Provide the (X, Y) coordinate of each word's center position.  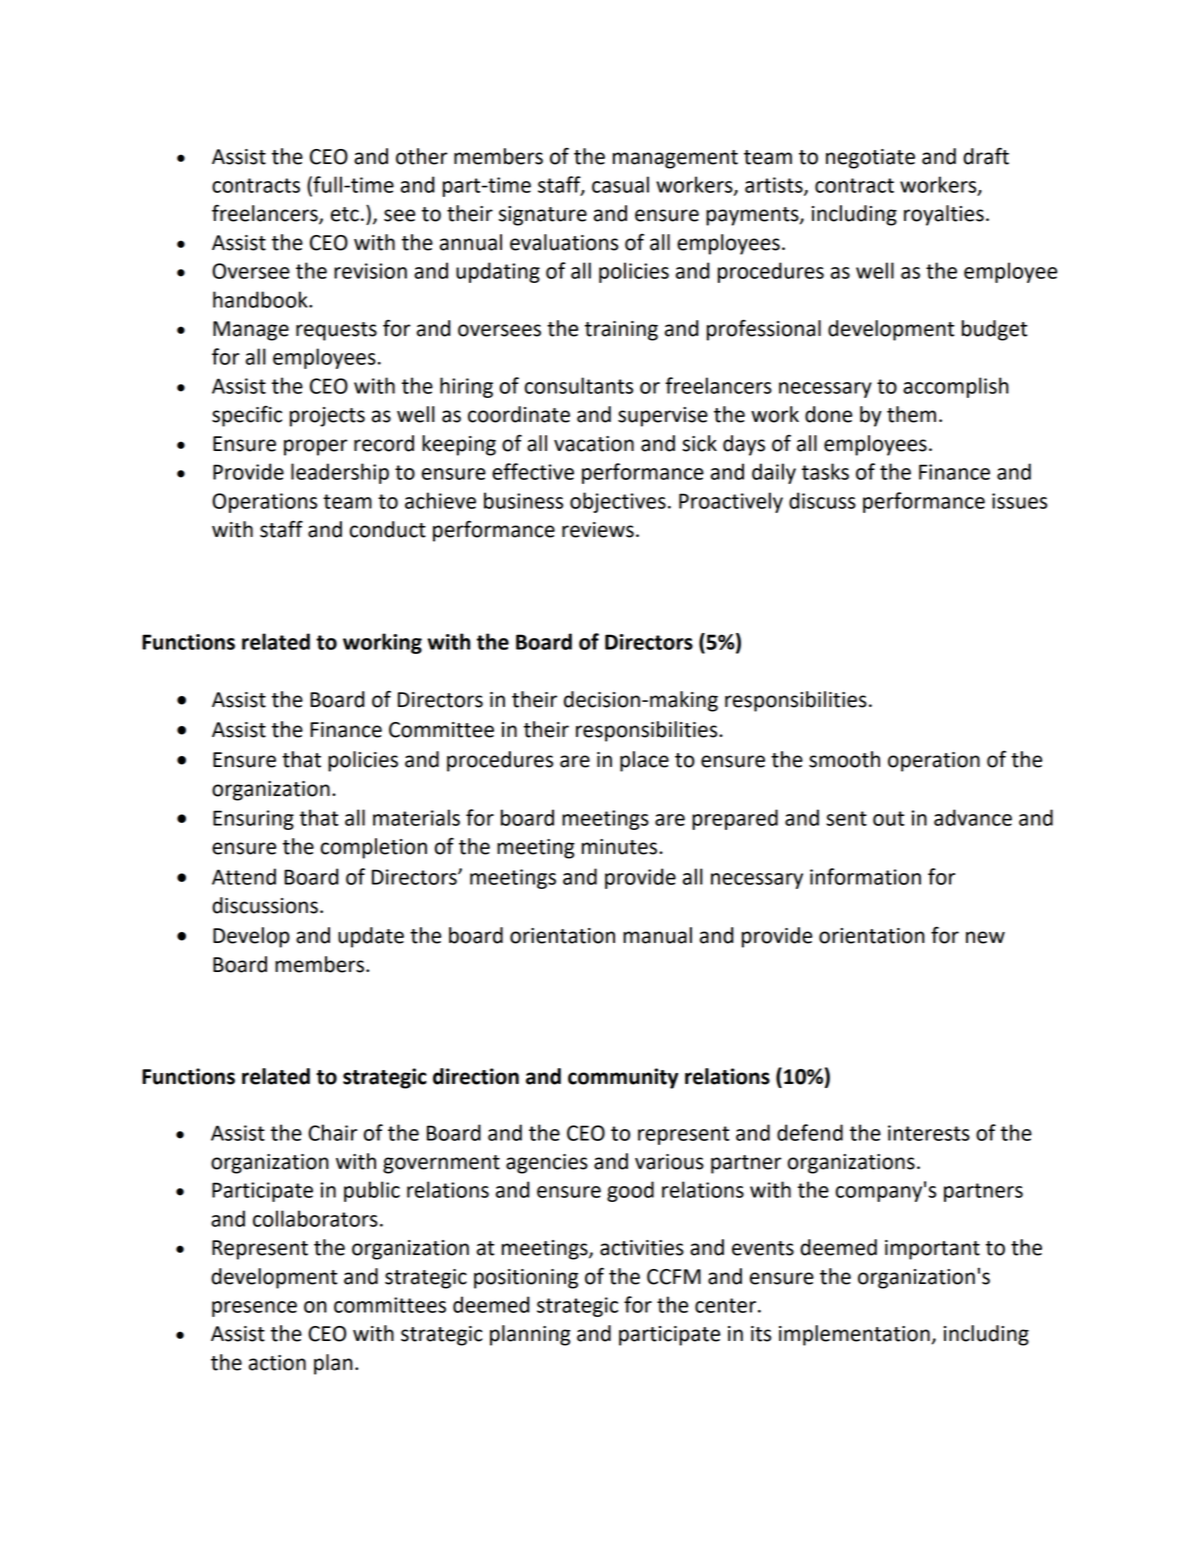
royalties (944, 215)
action (277, 1363)
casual (620, 184)
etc (345, 214)
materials (416, 817)
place (644, 761)
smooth (844, 759)
